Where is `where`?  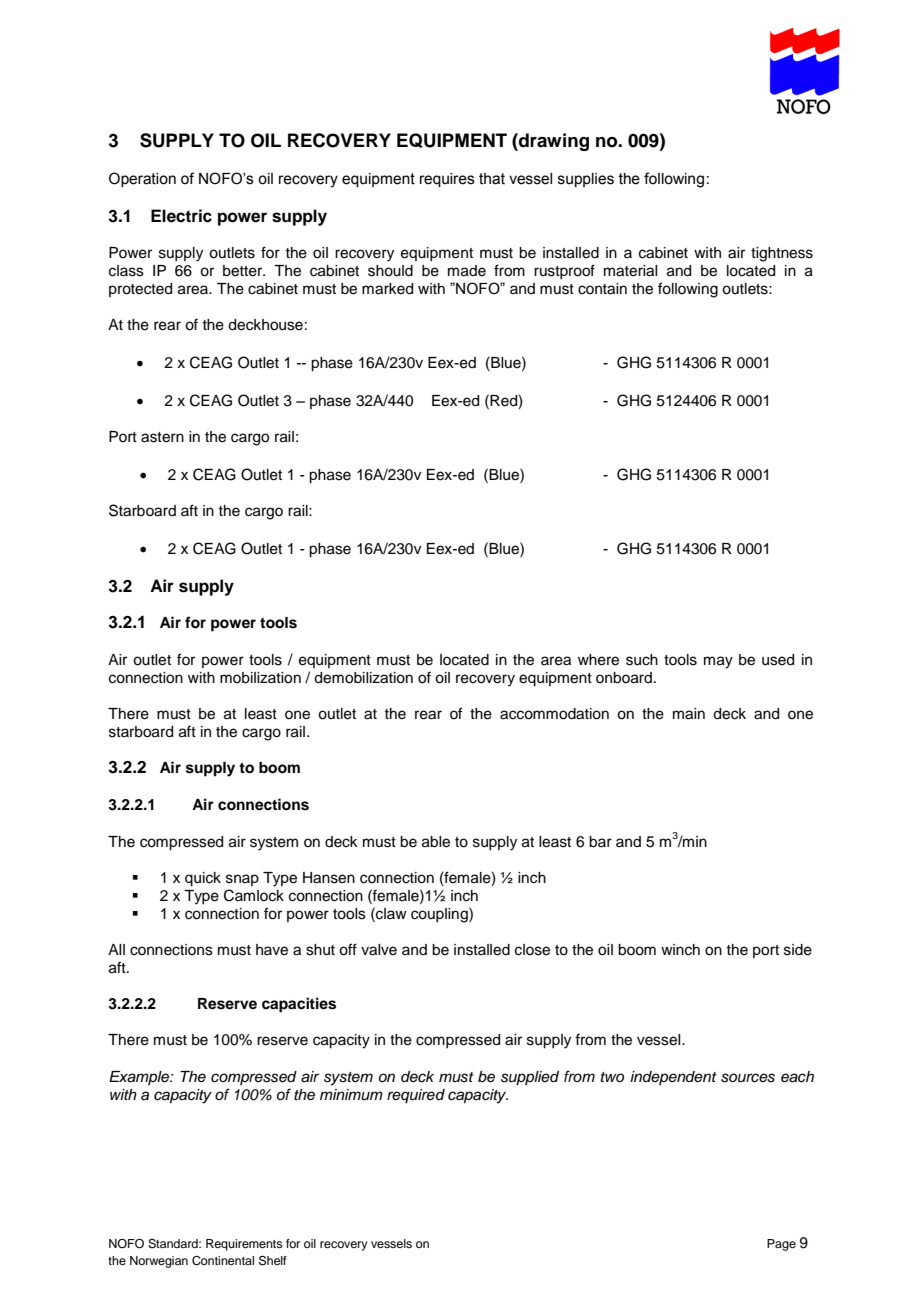
where is located at coordinates (598, 660).
